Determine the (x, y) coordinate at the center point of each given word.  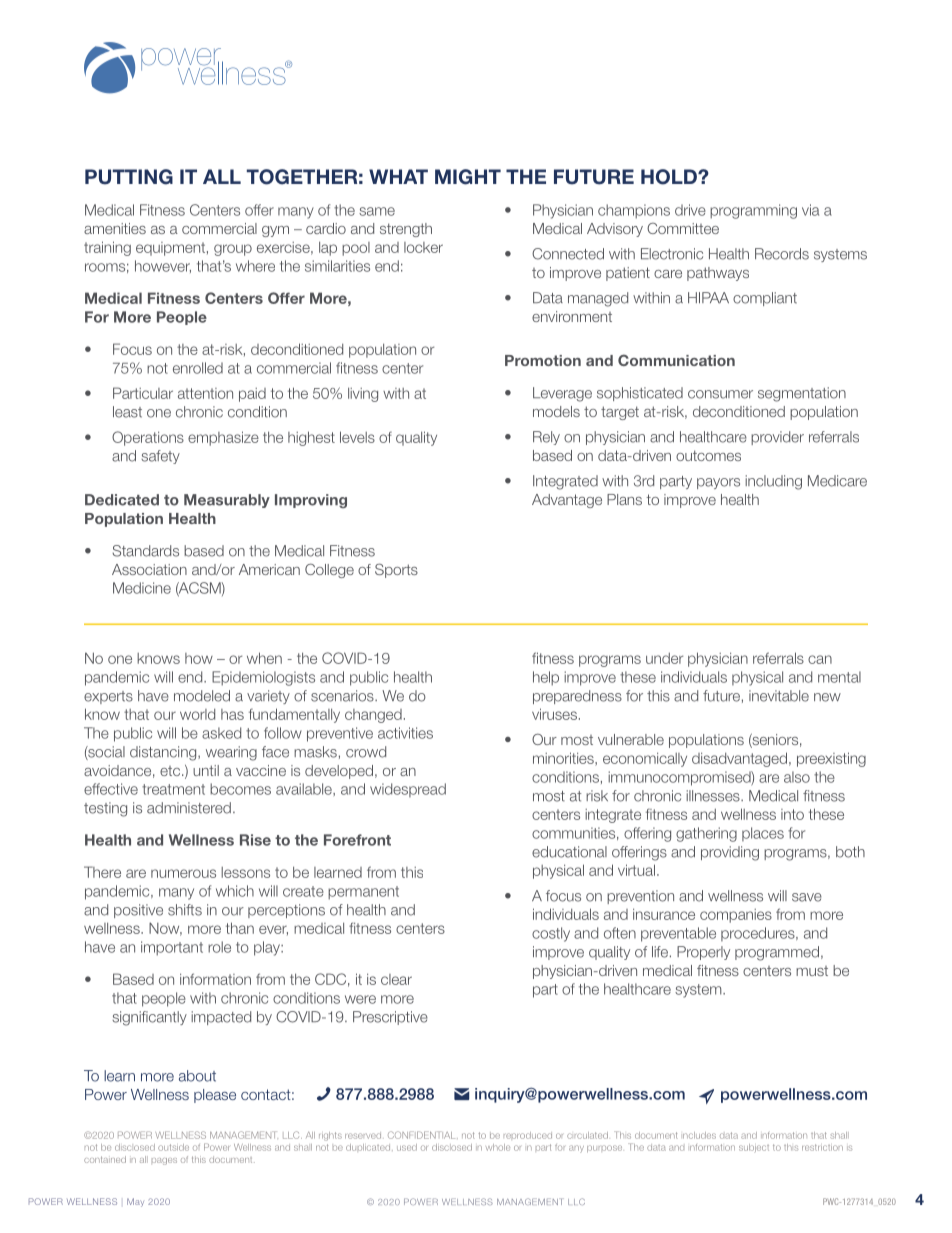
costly (551, 934)
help (546, 678)
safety (160, 457)
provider (777, 438)
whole (498, 1147)
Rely (546, 438)
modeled (202, 696)
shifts (185, 910)
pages (164, 1161)
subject (754, 1148)
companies (736, 916)
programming (753, 211)
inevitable (779, 696)
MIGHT (468, 177)
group (233, 250)
